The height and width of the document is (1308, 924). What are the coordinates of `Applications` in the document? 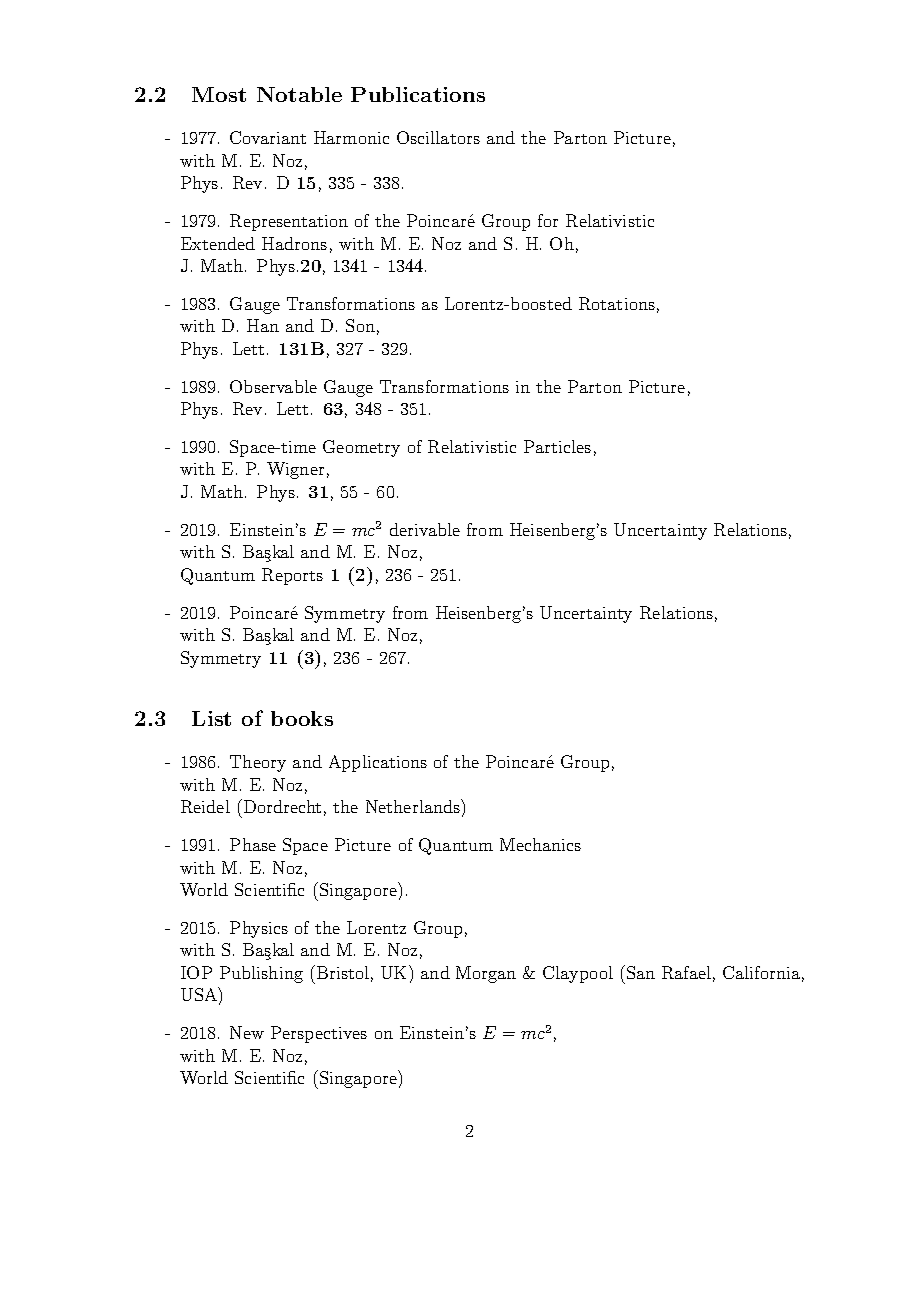 It's located at (378, 763).
